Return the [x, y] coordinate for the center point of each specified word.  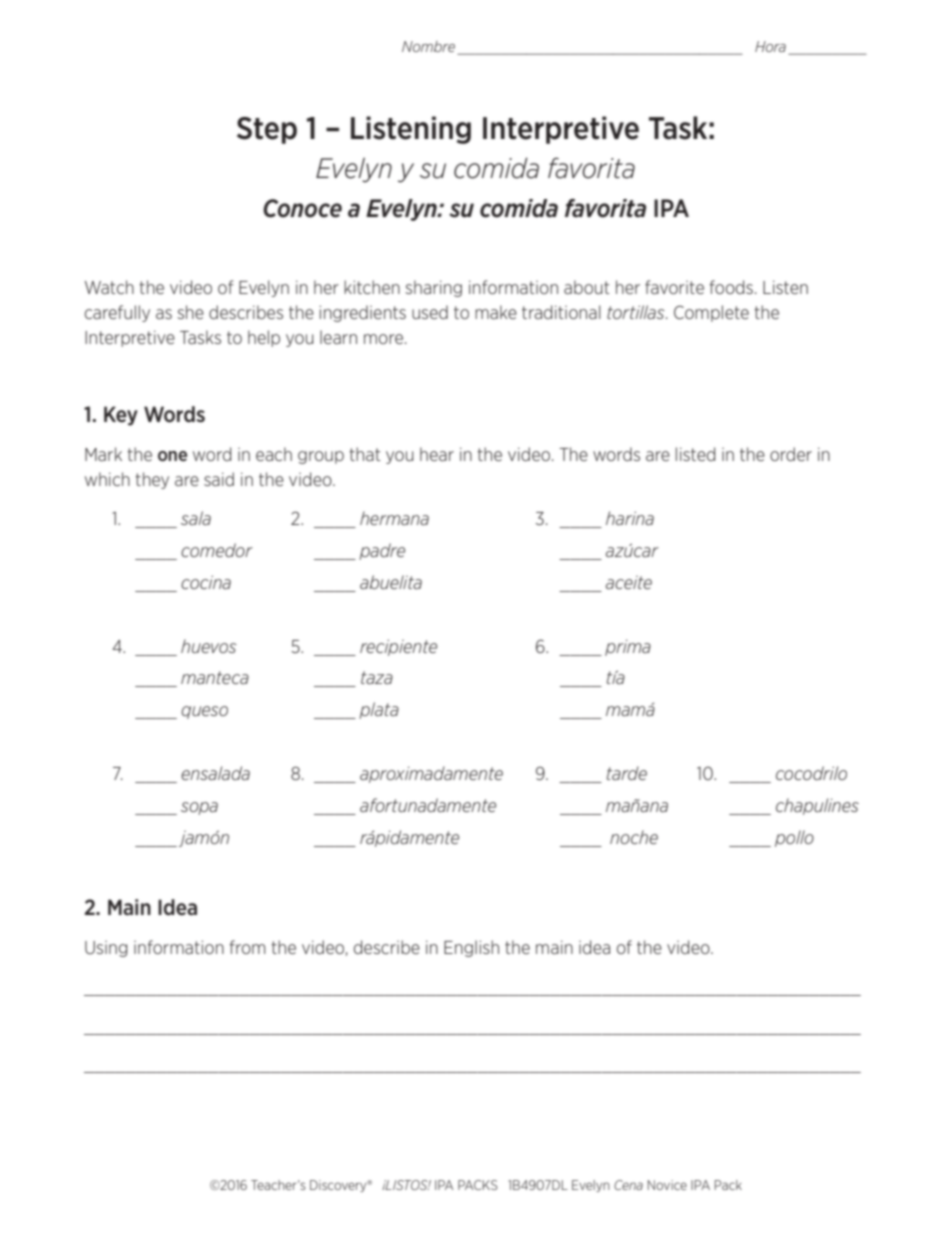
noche [634, 837]
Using [106, 949]
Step [267, 130]
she [190, 312]
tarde [627, 773]
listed [695, 454]
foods [731, 287]
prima [628, 648]
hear [437, 454]
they [152, 480]
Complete [711, 313]
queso [204, 712]
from [247, 947]
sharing [433, 288]
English [471, 948]
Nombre [428, 46]
